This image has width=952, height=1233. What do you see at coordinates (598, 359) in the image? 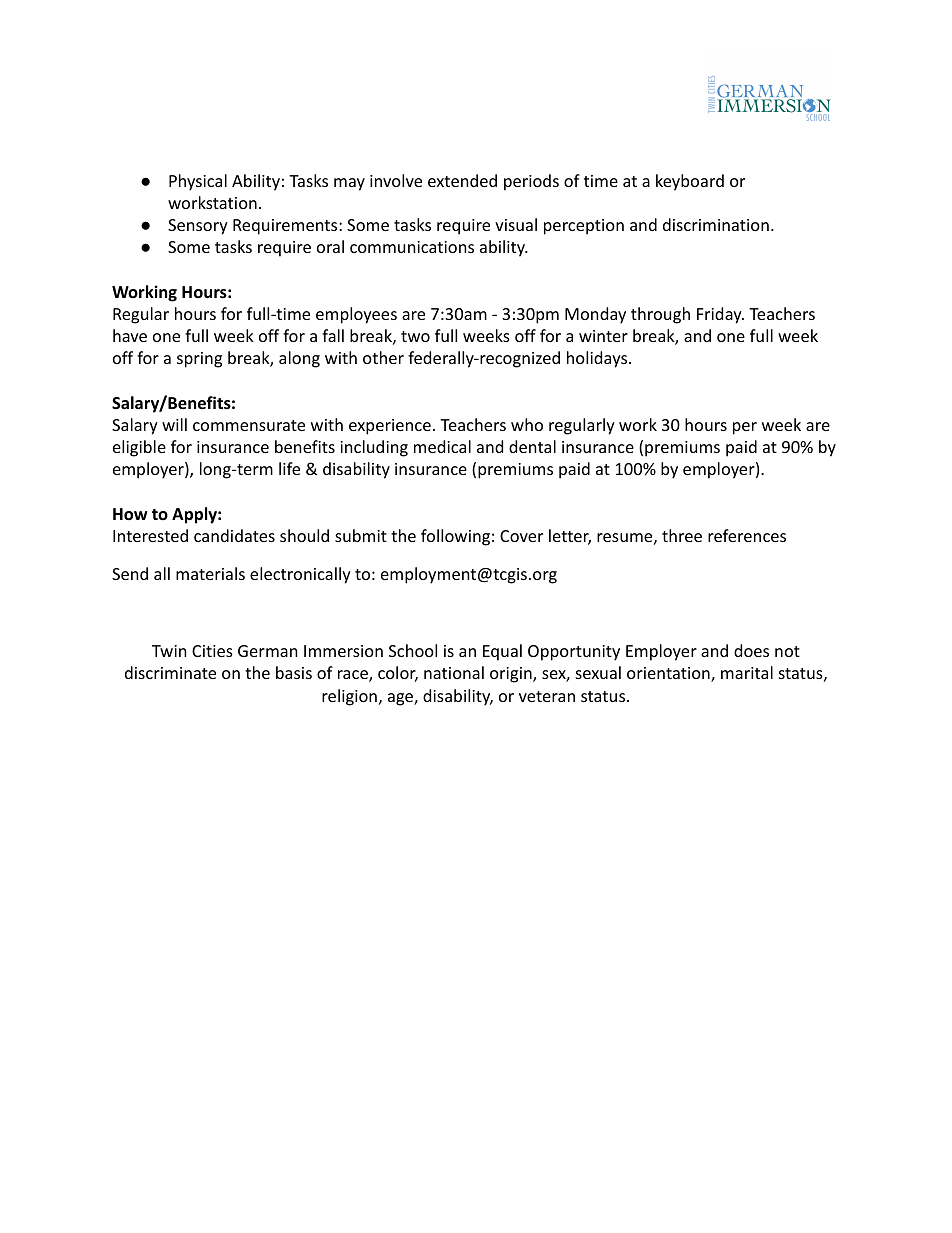
I see `holidays` at bounding box center [598, 359].
